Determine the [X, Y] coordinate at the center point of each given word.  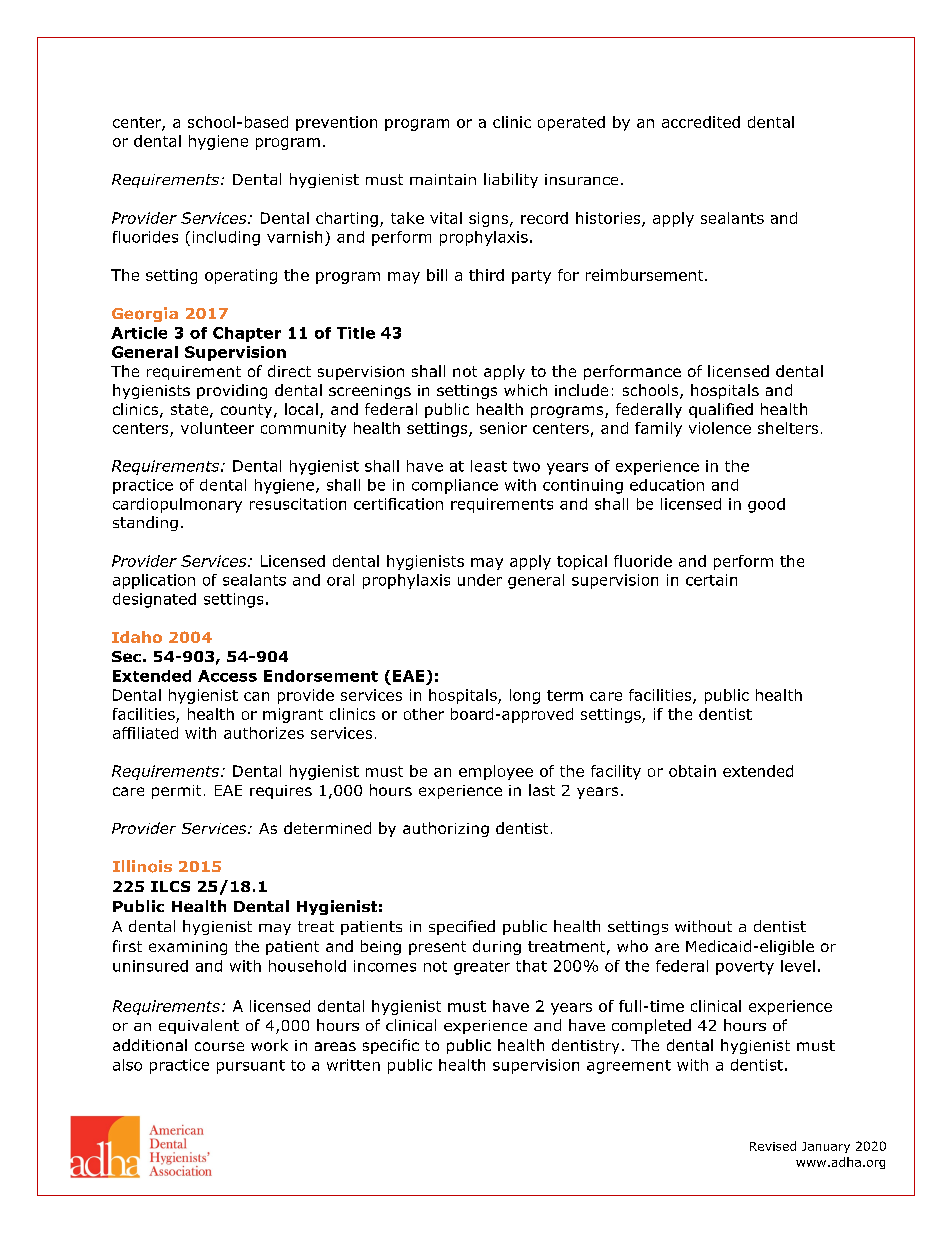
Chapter [247, 334]
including [226, 238]
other [424, 714]
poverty [745, 968]
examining [188, 948]
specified [462, 927]
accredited [701, 122]
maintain [443, 179]
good [766, 505]
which [525, 390]
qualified [721, 410]
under [480, 580]
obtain [692, 771]
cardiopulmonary [177, 505]
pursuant [251, 1067]
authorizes [264, 733]
